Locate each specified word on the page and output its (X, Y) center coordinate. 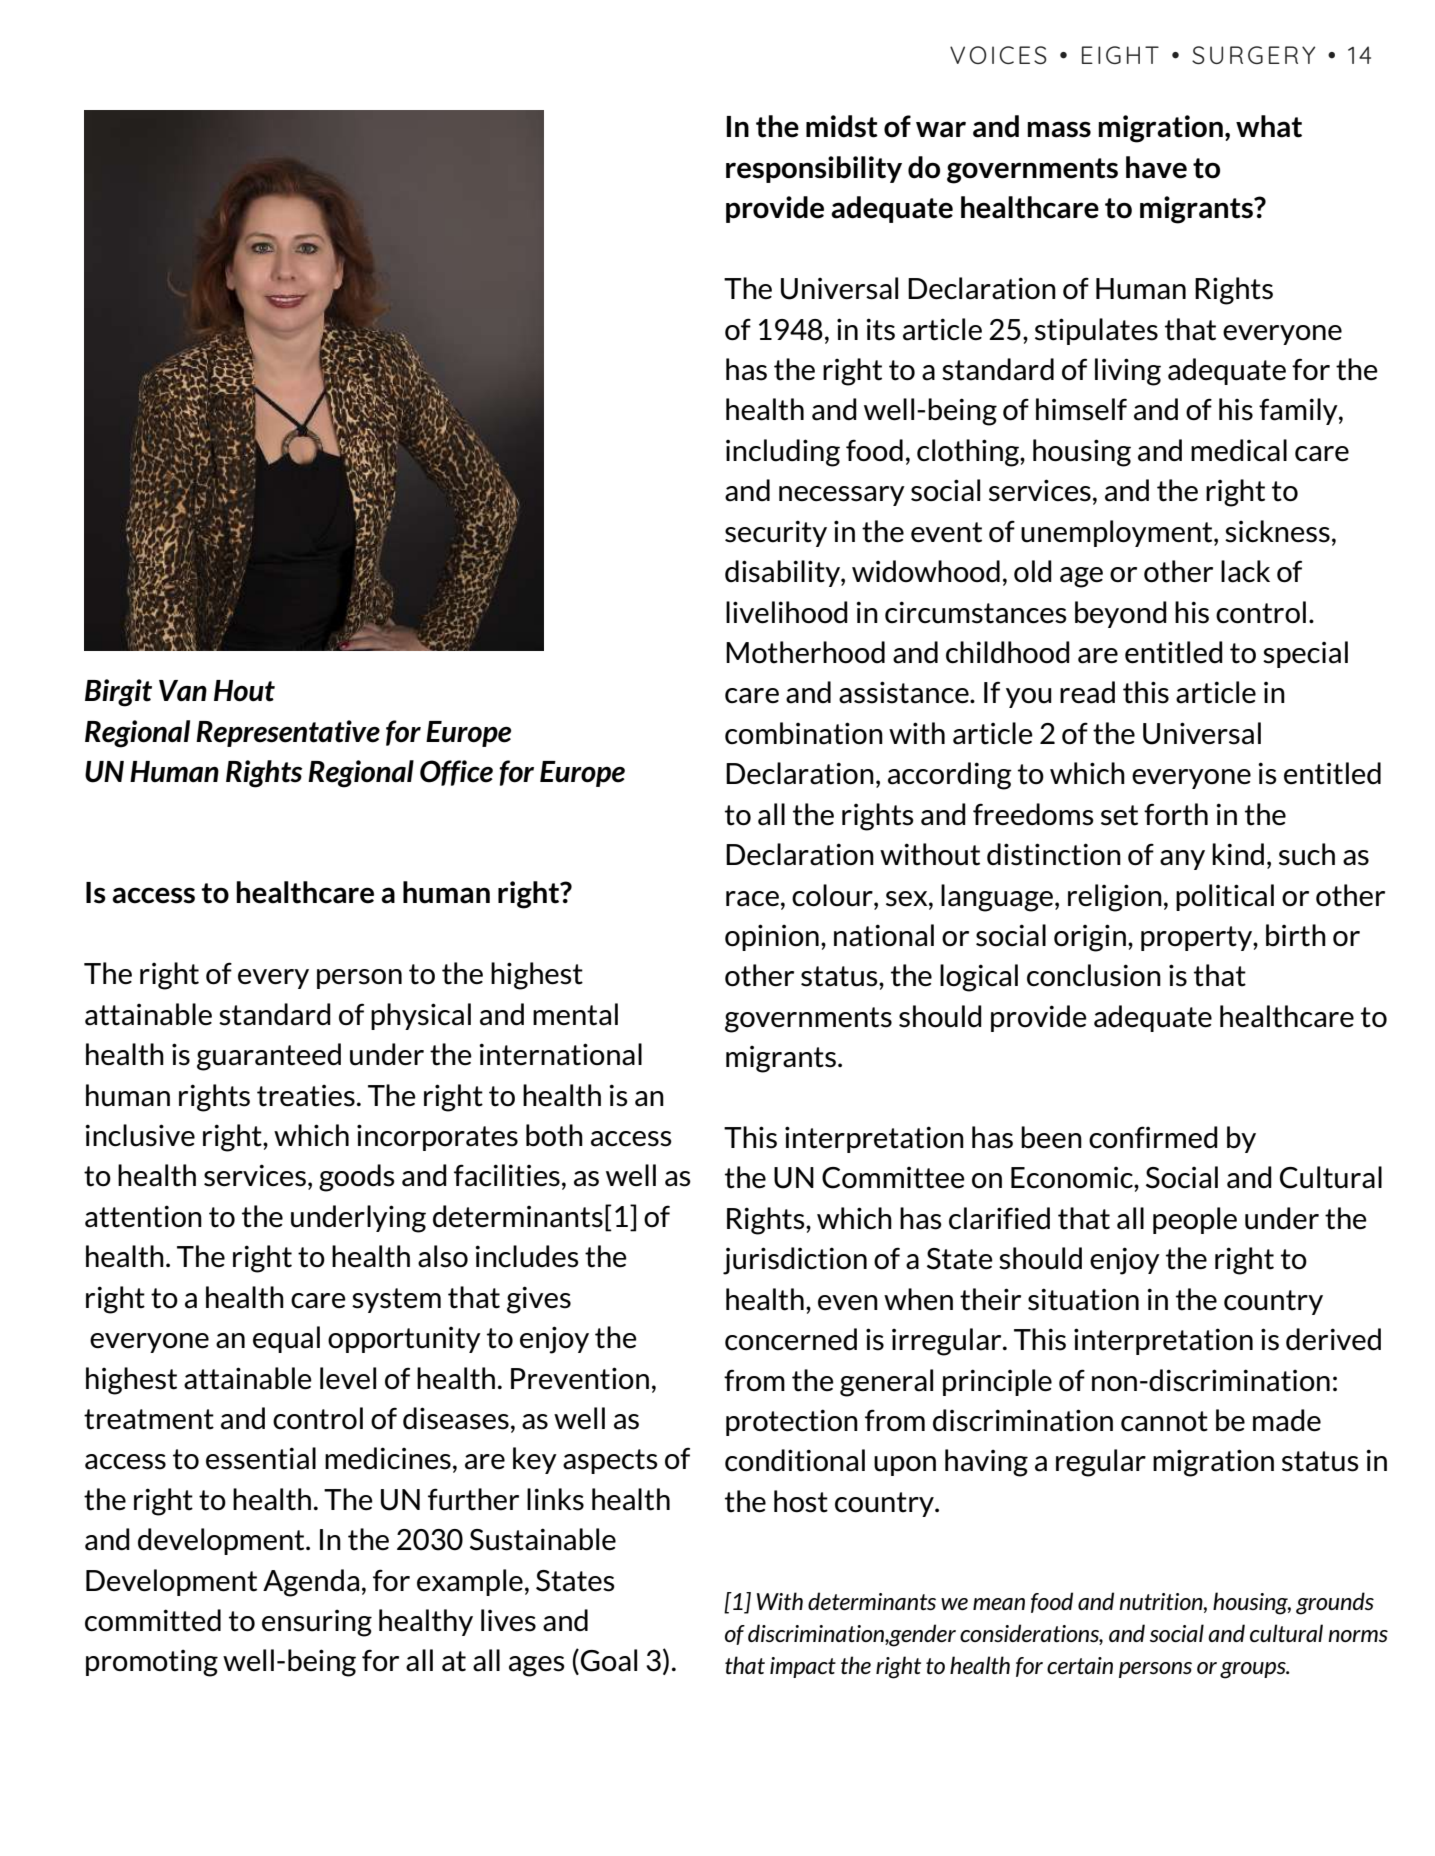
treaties (306, 1096)
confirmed (1153, 1137)
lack (1245, 571)
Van (183, 690)
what (1269, 126)
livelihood (787, 612)
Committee (893, 1178)
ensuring (317, 1623)
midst (842, 126)
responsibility (814, 169)
